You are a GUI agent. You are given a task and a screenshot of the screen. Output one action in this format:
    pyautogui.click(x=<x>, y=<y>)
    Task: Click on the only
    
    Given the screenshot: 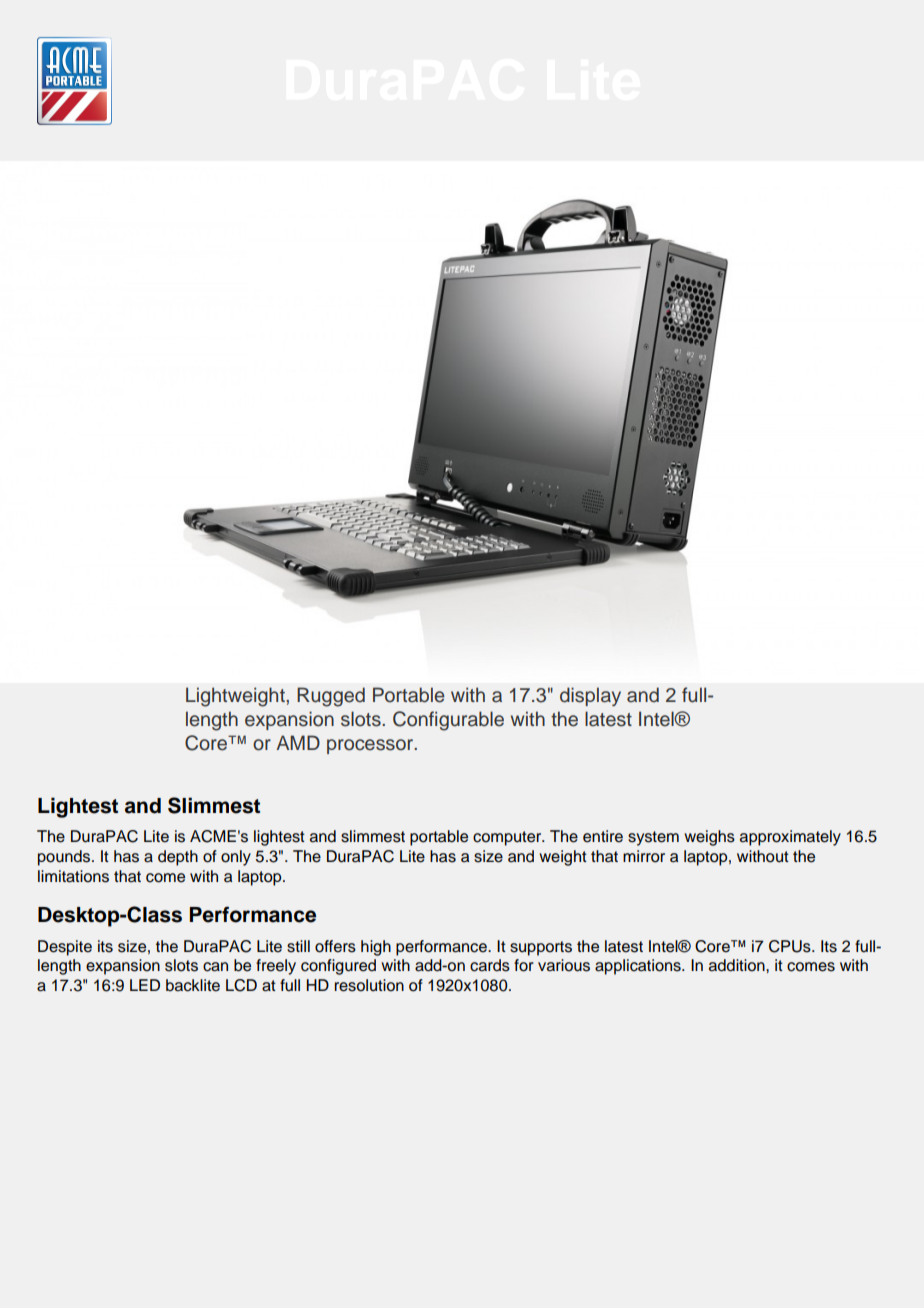 What is the action you would take?
    pyautogui.click(x=236, y=858)
